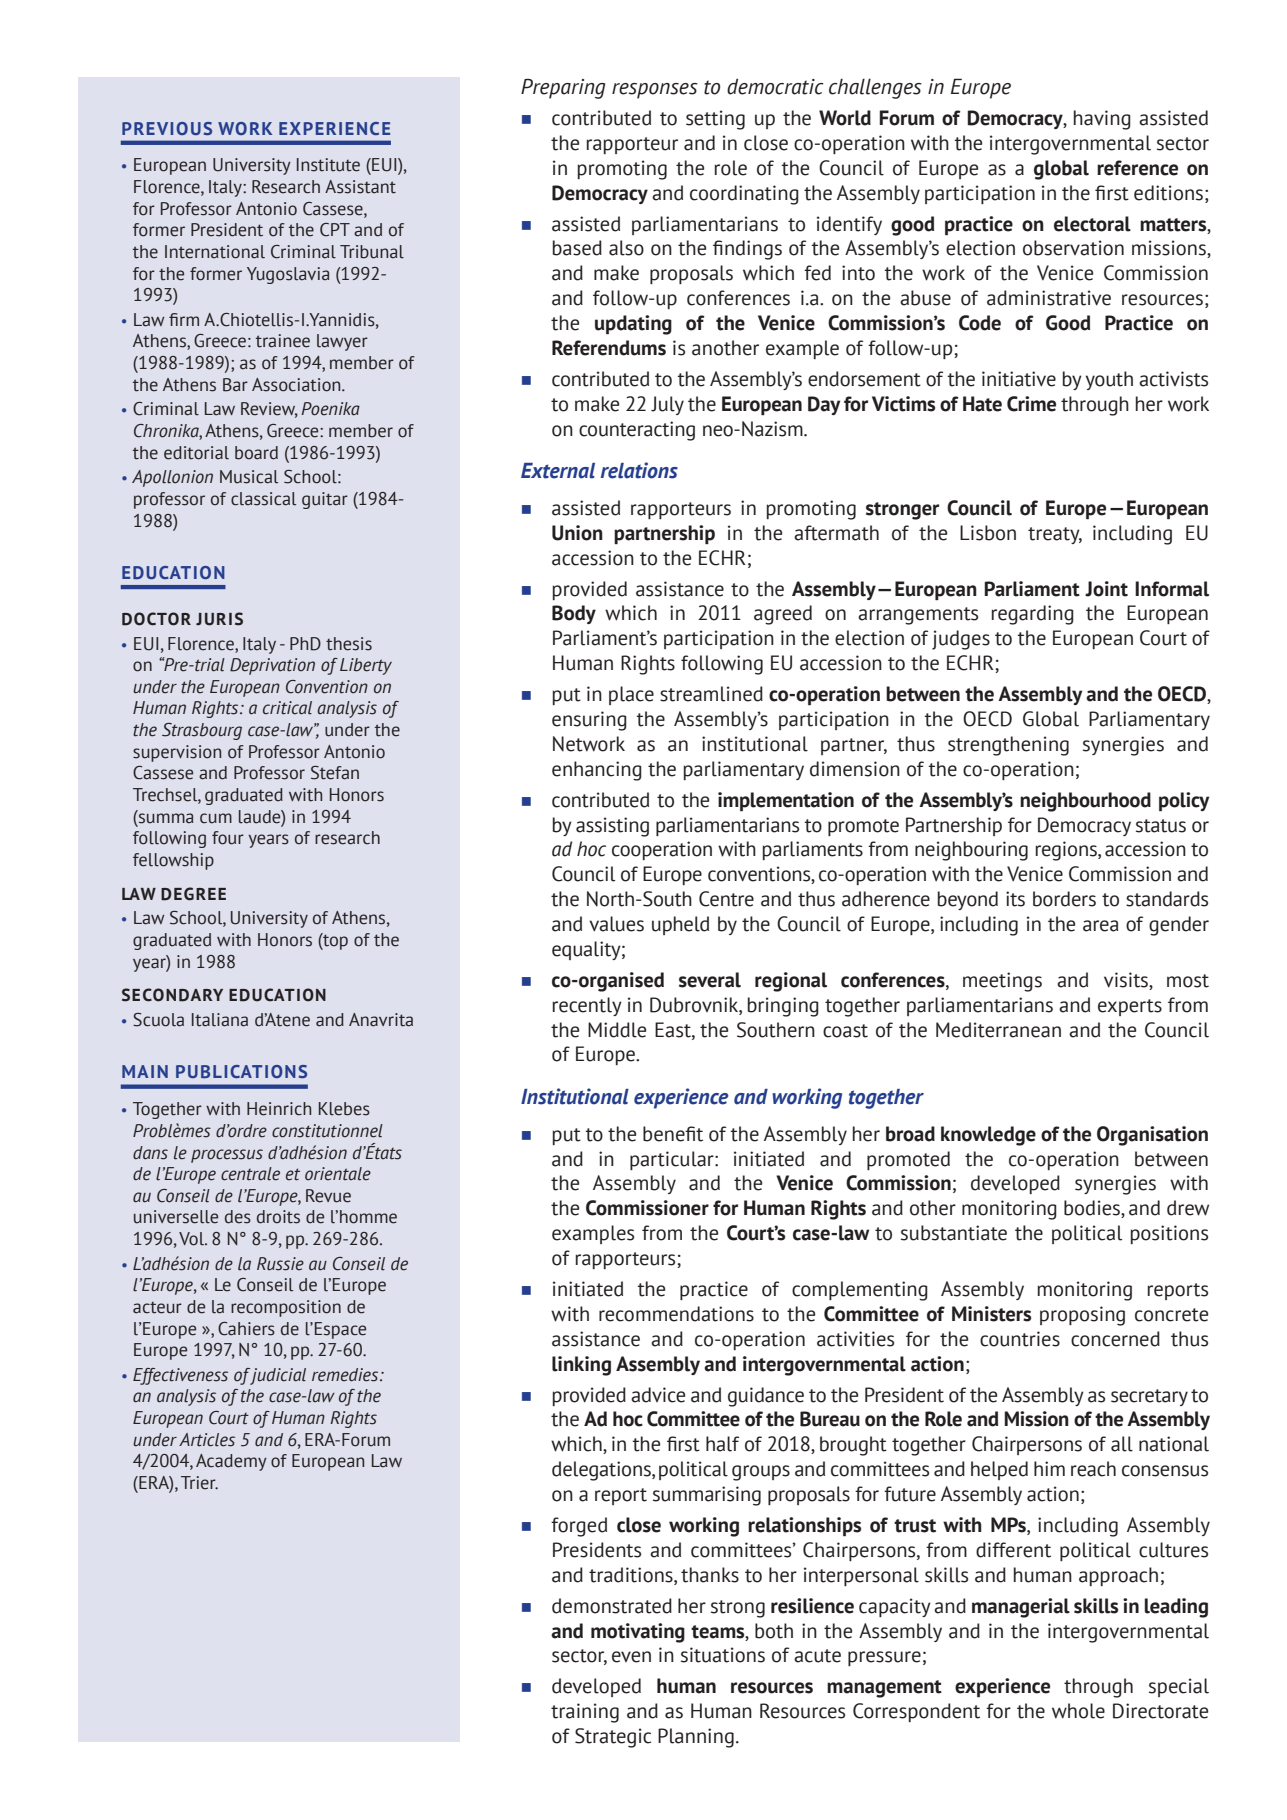 This image has width=1287, height=1820. Describe the element at coordinates (1064, 899) in the image. I see `borders` at that location.
